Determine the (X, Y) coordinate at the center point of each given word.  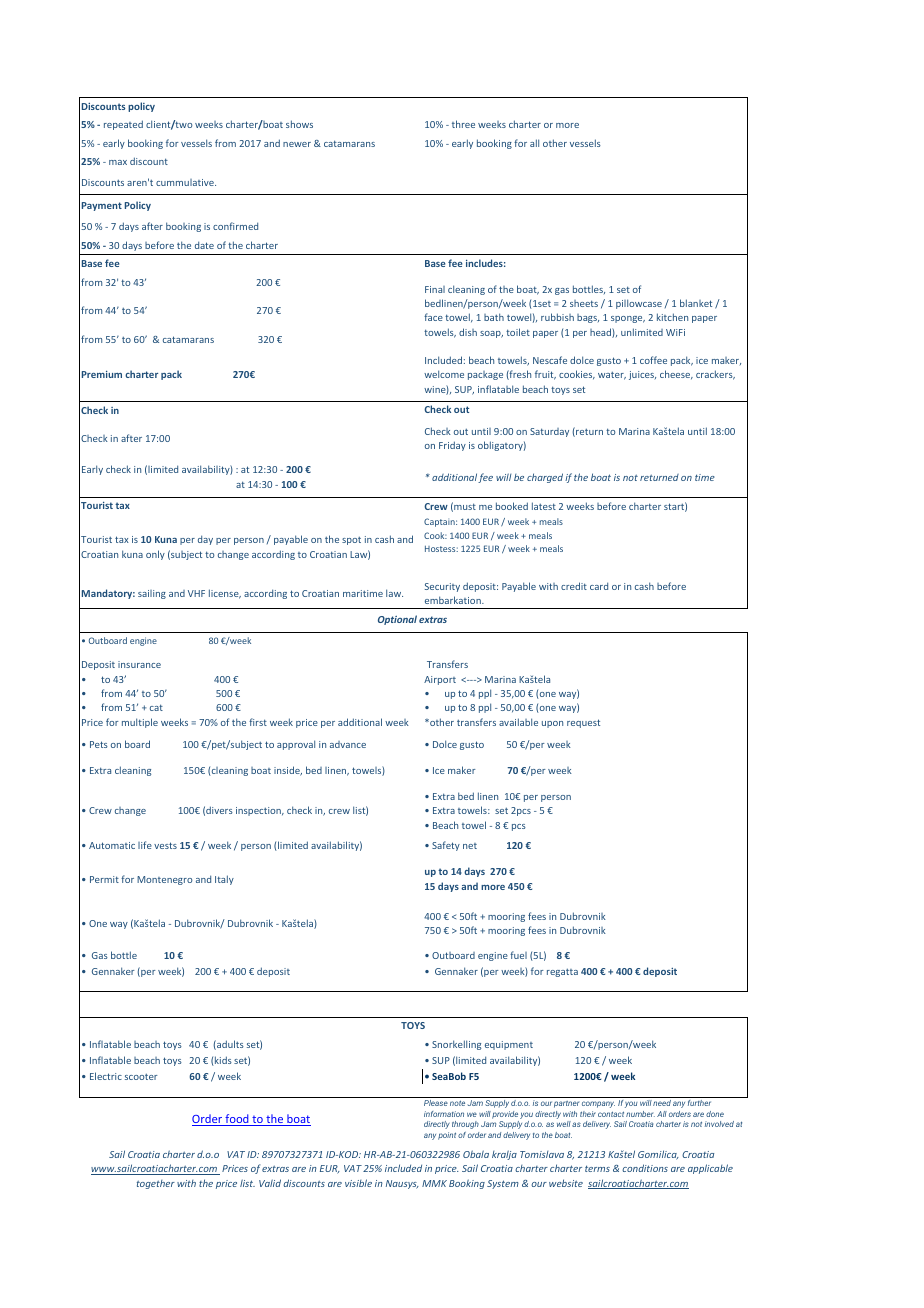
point (447, 1136)
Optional (397, 620)
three (463, 124)
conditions (645, 1168)
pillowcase (639, 304)
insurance (139, 664)
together (156, 1184)
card (599, 586)
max (118, 162)
